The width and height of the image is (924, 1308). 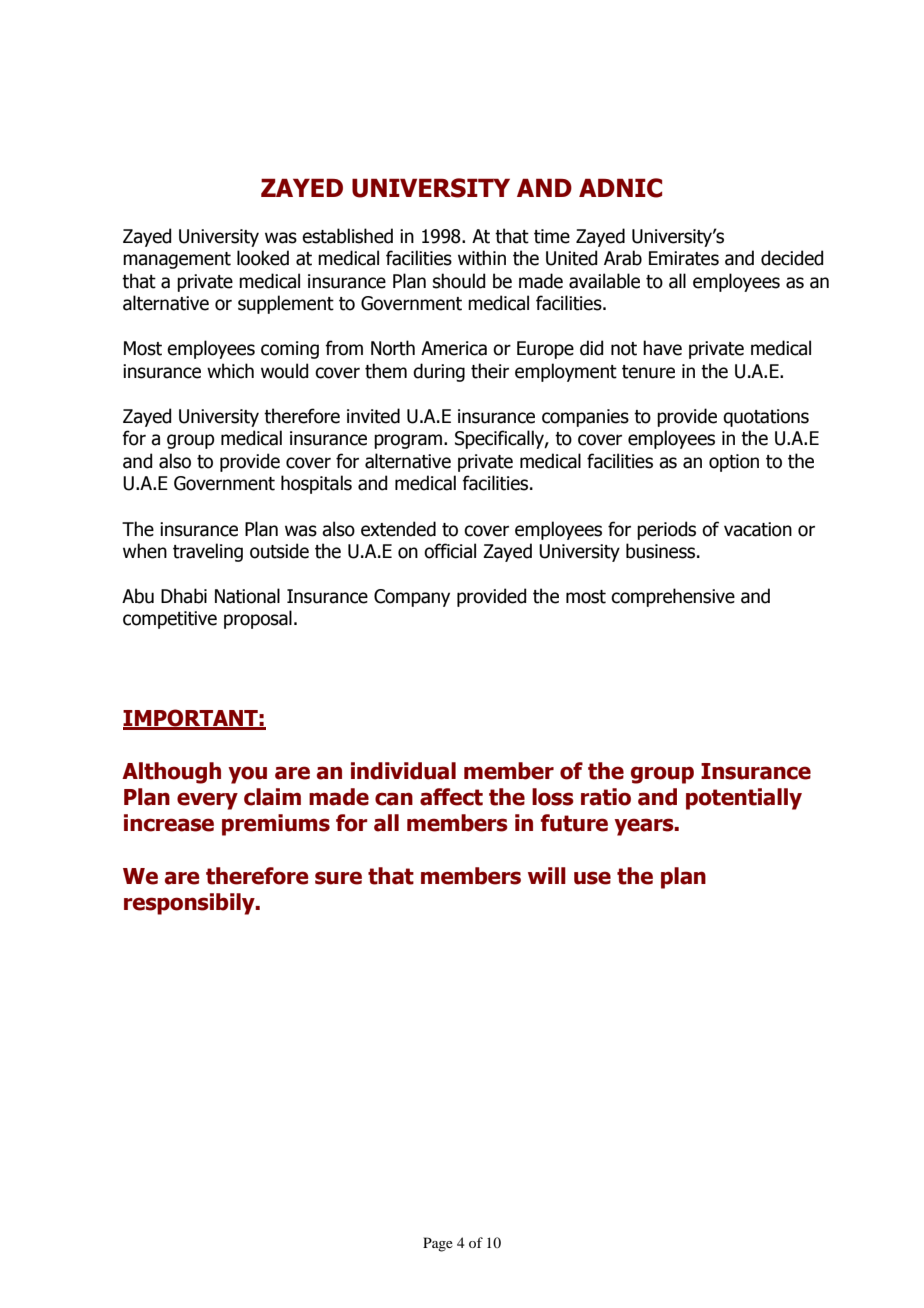 I want to click on Emirates, so click(x=684, y=258).
